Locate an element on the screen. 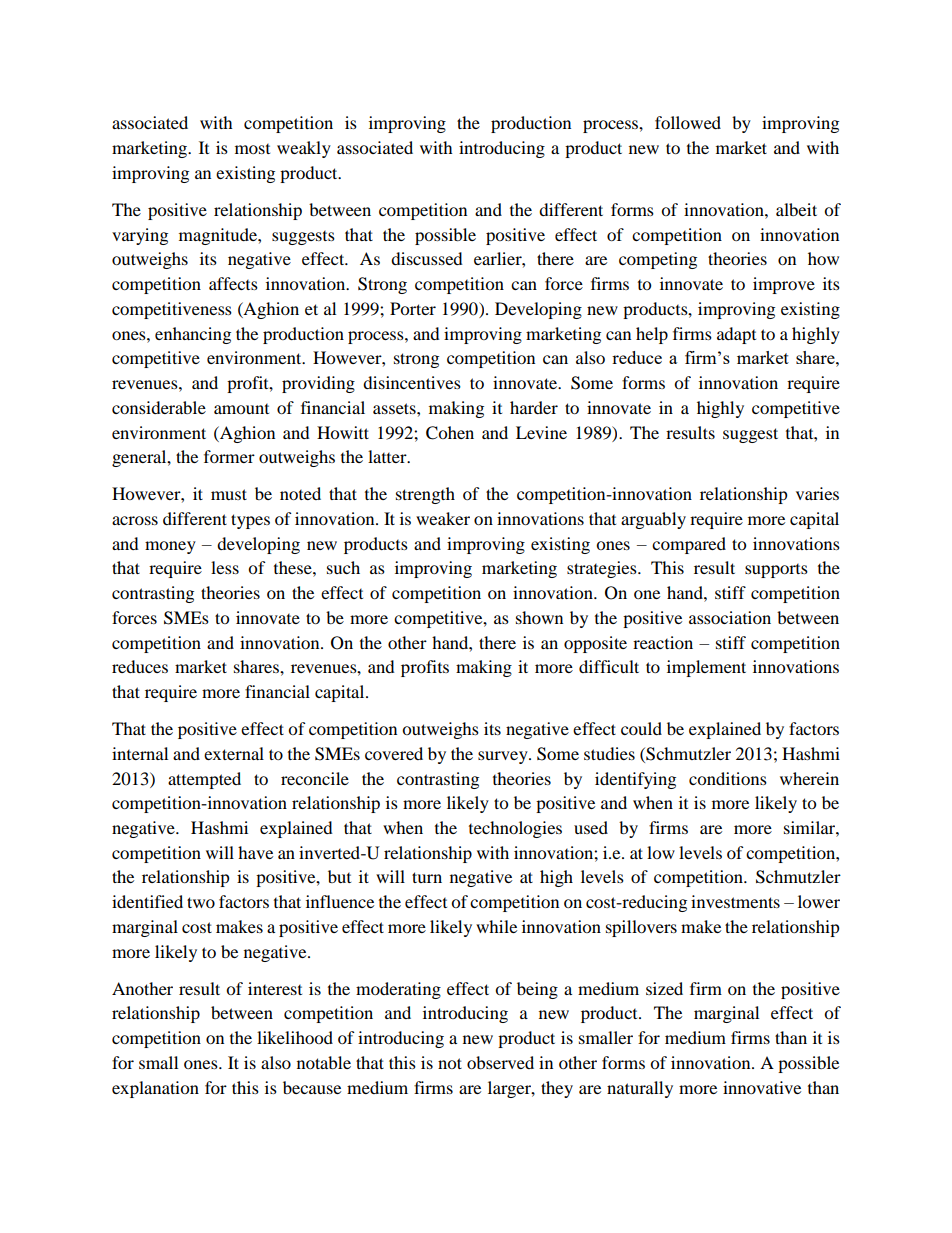  survey is located at coordinates (504, 757).
